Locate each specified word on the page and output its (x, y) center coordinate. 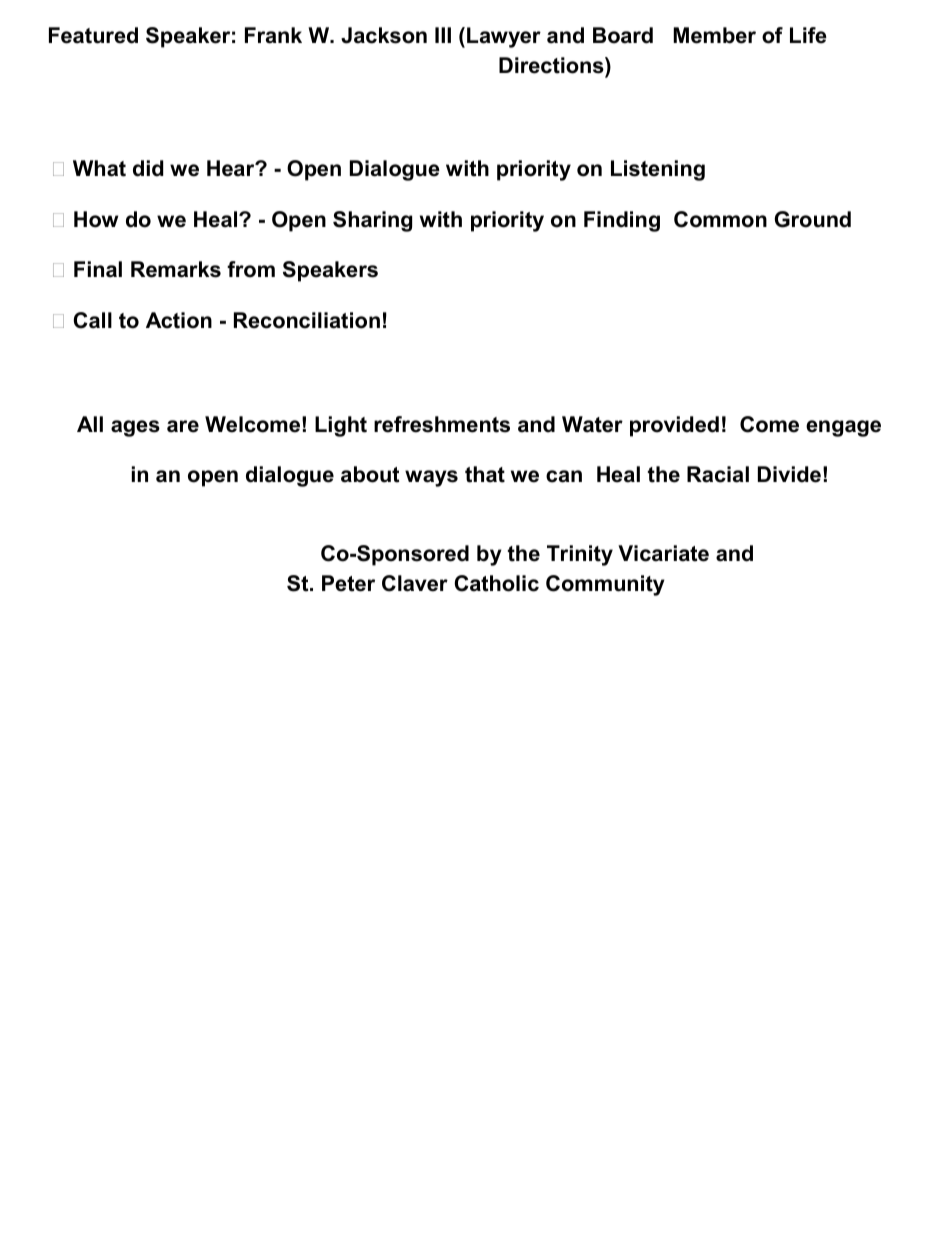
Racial (718, 474)
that (485, 474)
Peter (348, 583)
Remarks (176, 269)
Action (179, 320)
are (183, 426)
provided (674, 426)
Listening (658, 170)
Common (720, 219)
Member (714, 35)
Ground (813, 219)
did (148, 168)
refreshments (442, 424)
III (443, 35)
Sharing (372, 221)
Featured (93, 35)
